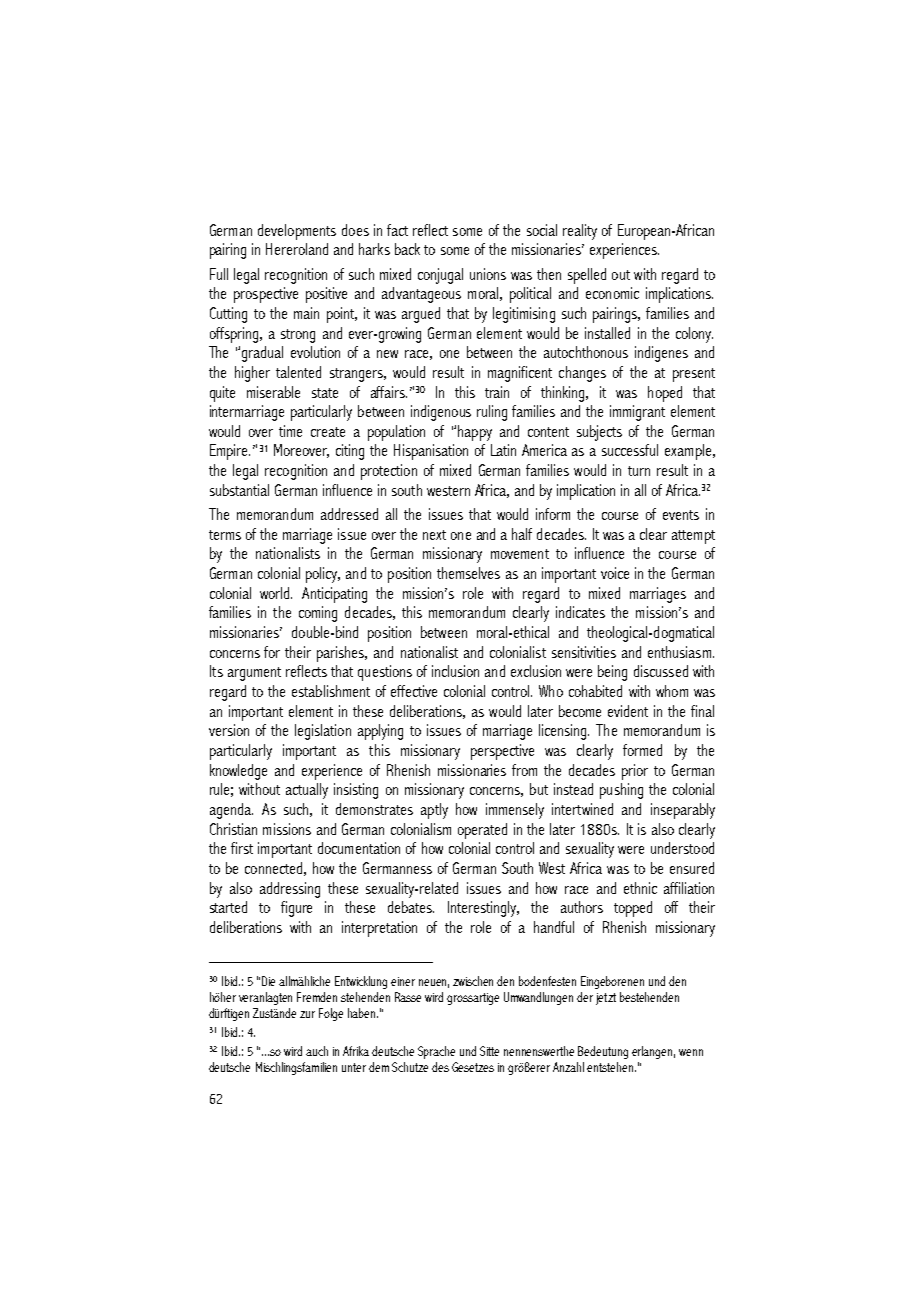 The height and width of the screenshot is (1308, 924). What do you see at coordinates (297, 232) in the screenshot?
I see `developments` at bounding box center [297, 232].
